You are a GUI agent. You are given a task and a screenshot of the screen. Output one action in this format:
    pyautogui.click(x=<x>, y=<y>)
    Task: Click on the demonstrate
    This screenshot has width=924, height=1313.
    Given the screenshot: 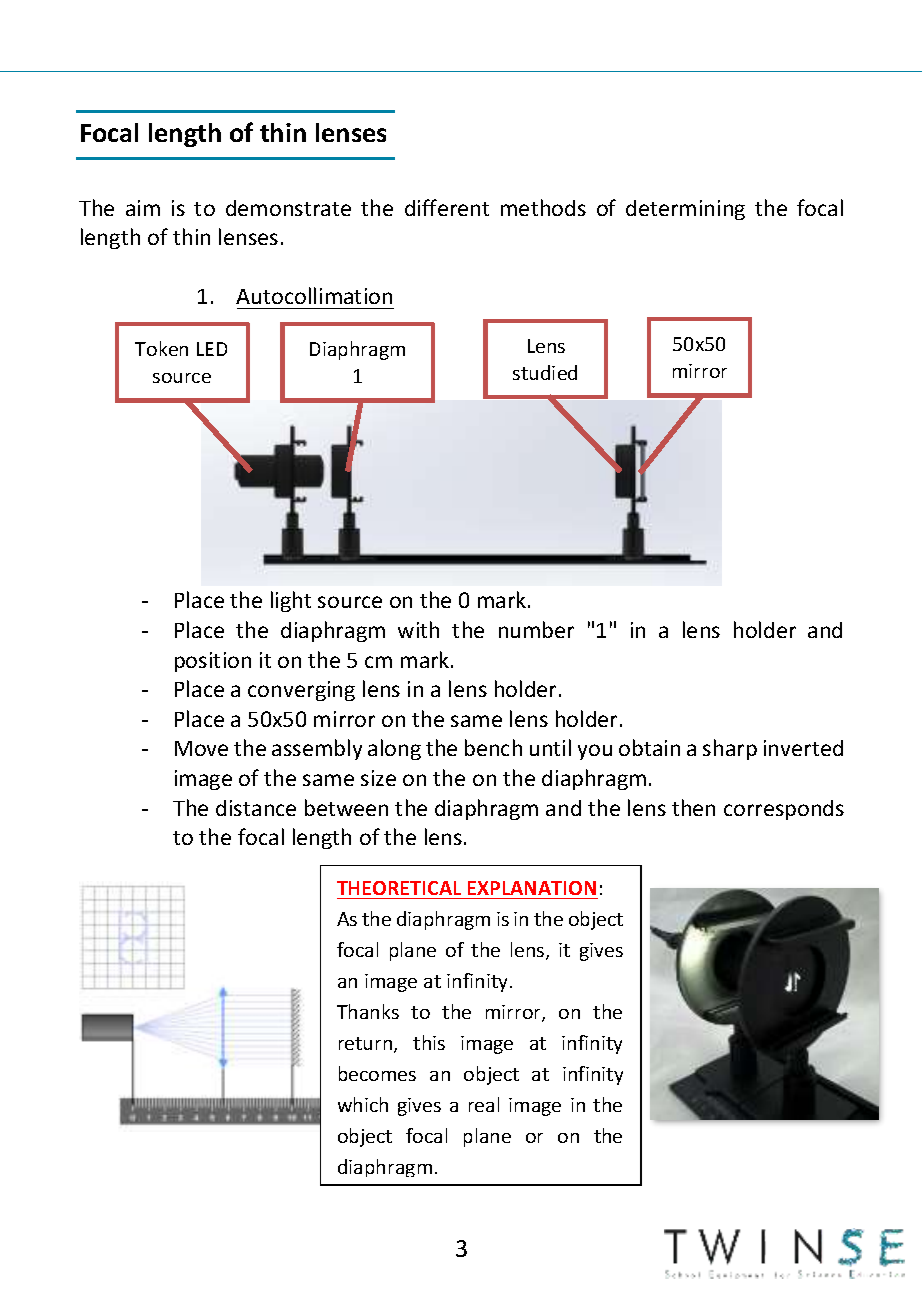 What is the action you would take?
    pyautogui.click(x=288, y=208)
